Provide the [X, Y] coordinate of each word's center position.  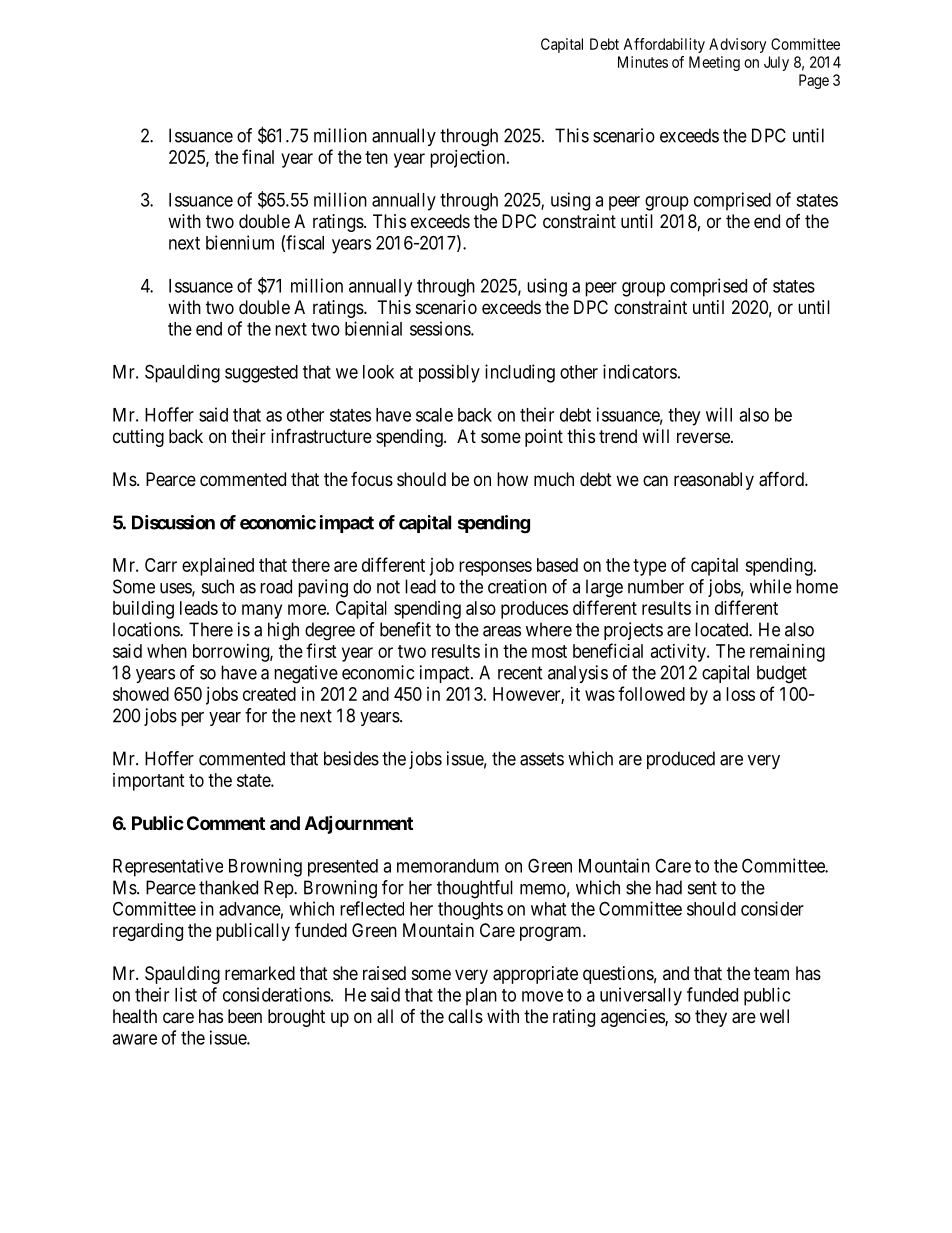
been [245, 1016]
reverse [704, 437]
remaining [787, 653]
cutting [138, 438]
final [258, 156]
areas [502, 631]
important [149, 782]
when [167, 651]
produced [681, 760]
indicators [640, 371]
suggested [261, 374]
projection [467, 159]
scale [434, 415]
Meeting [714, 63]
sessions [441, 328]
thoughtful [475, 889]
